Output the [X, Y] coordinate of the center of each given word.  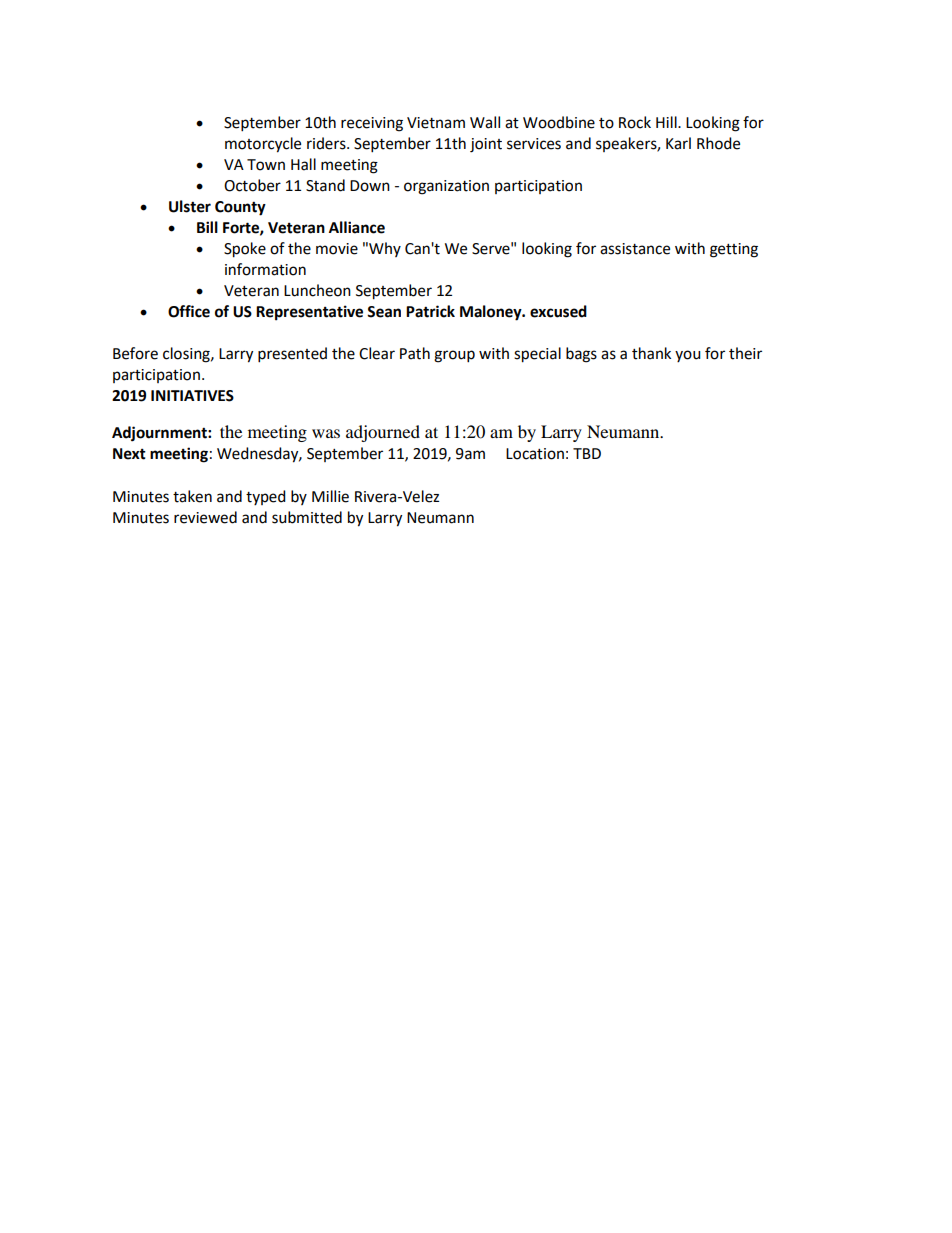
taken [192, 496]
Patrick [430, 311]
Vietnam [436, 123]
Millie [330, 496]
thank [651, 353]
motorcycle [263, 145]
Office [189, 311]
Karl [678, 143]
